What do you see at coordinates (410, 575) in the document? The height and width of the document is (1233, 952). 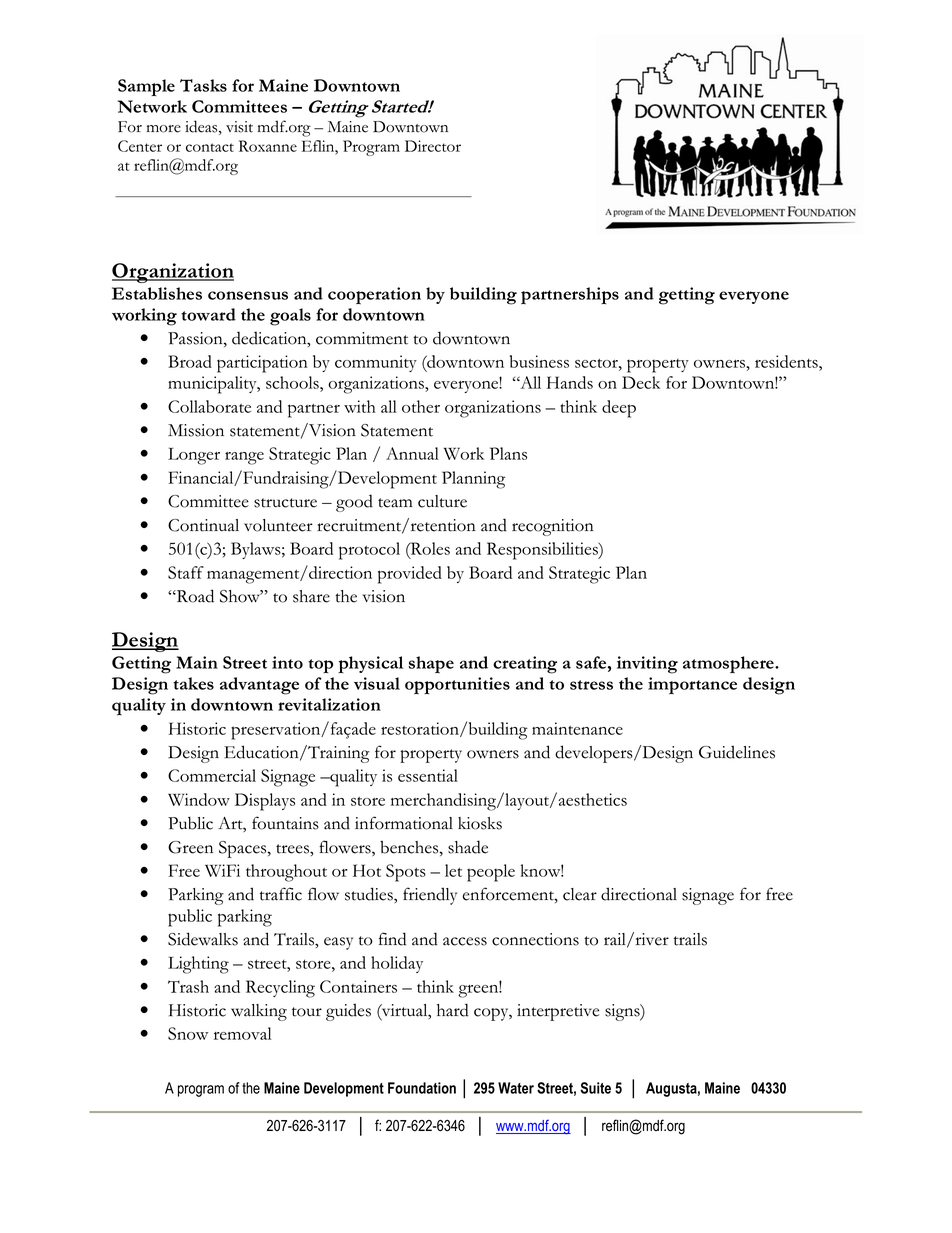 I see `provided` at bounding box center [410, 575].
